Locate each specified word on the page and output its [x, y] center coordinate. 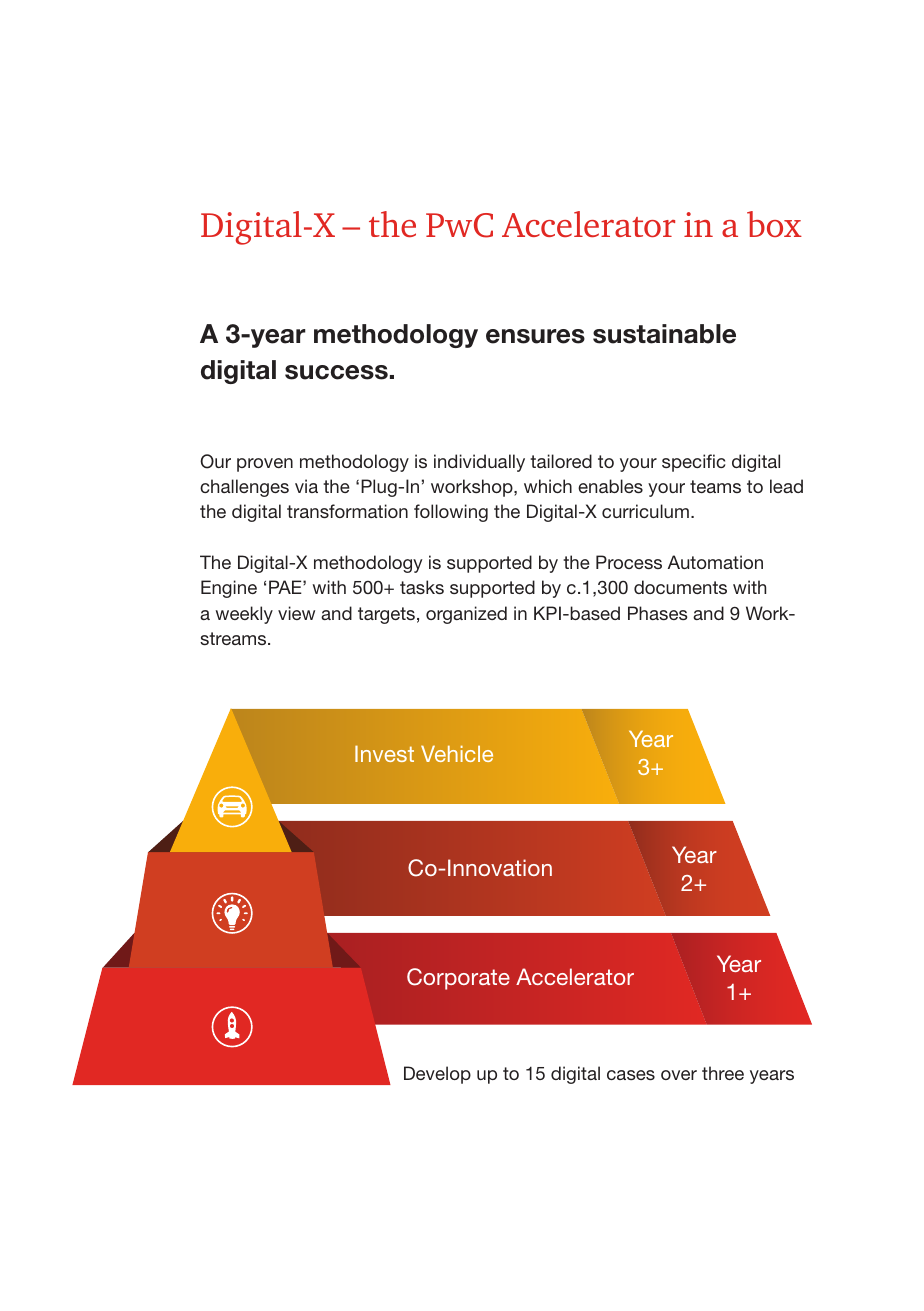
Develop [437, 1075]
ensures [535, 336]
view [296, 613]
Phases [658, 613]
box [774, 224]
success [336, 372]
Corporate [458, 979]
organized [466, 615]
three [723, 1073]
